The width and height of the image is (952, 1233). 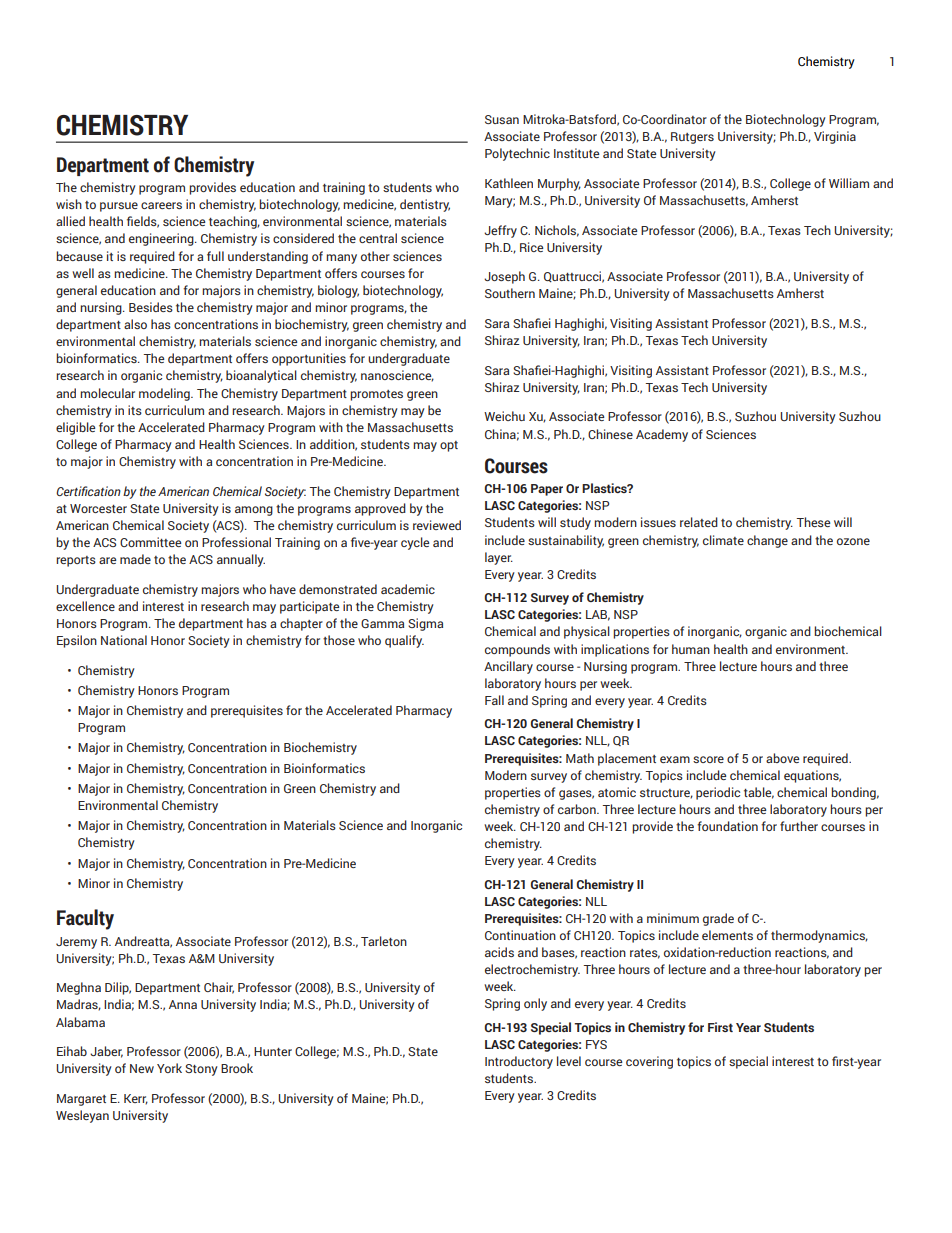 What do you see at coordinates (165, 394) in the image?
I see `modeling` at bounding box center [165, 394].
